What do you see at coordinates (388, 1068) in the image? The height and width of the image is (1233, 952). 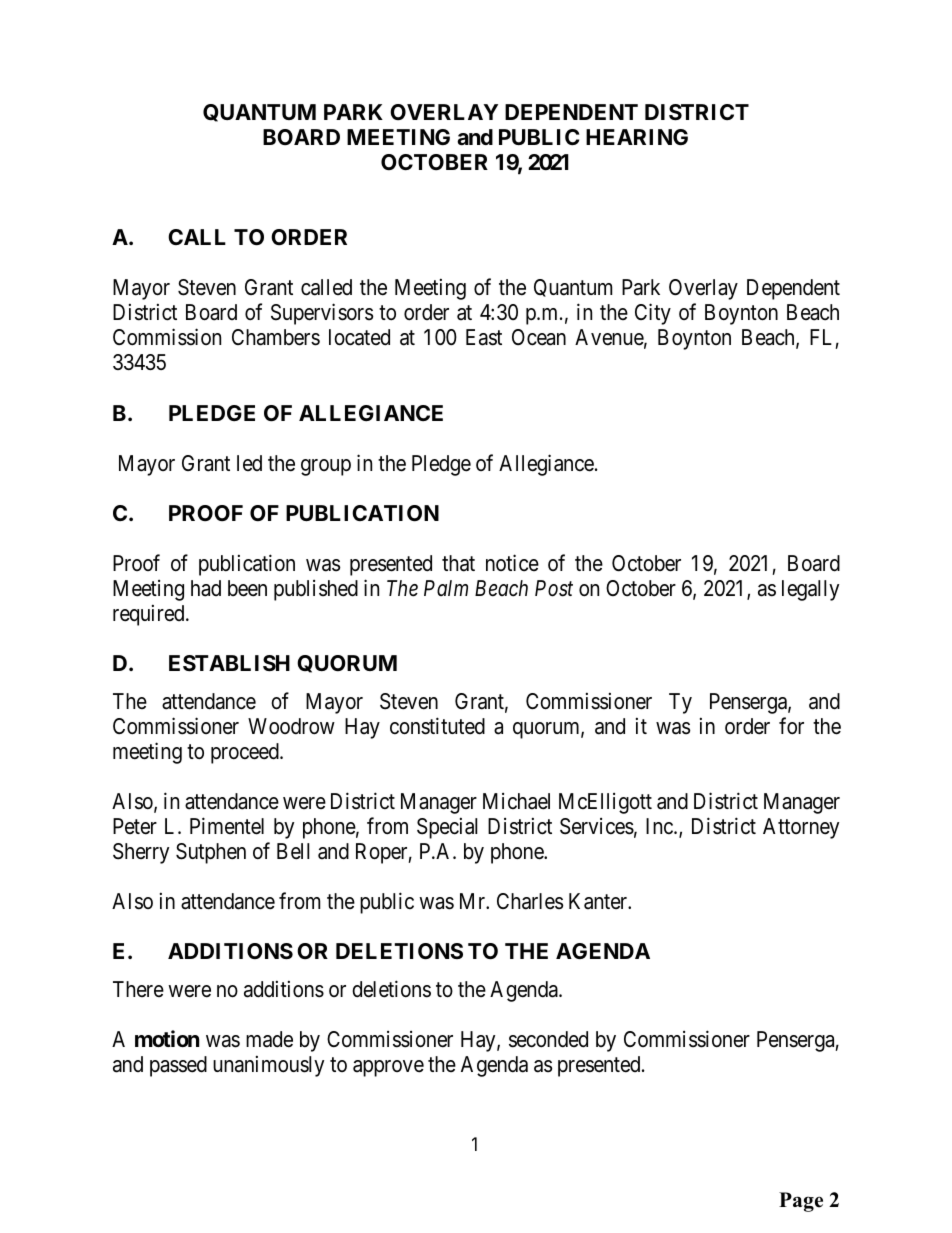 I see `approve` at bounding box center [388, 1068].
